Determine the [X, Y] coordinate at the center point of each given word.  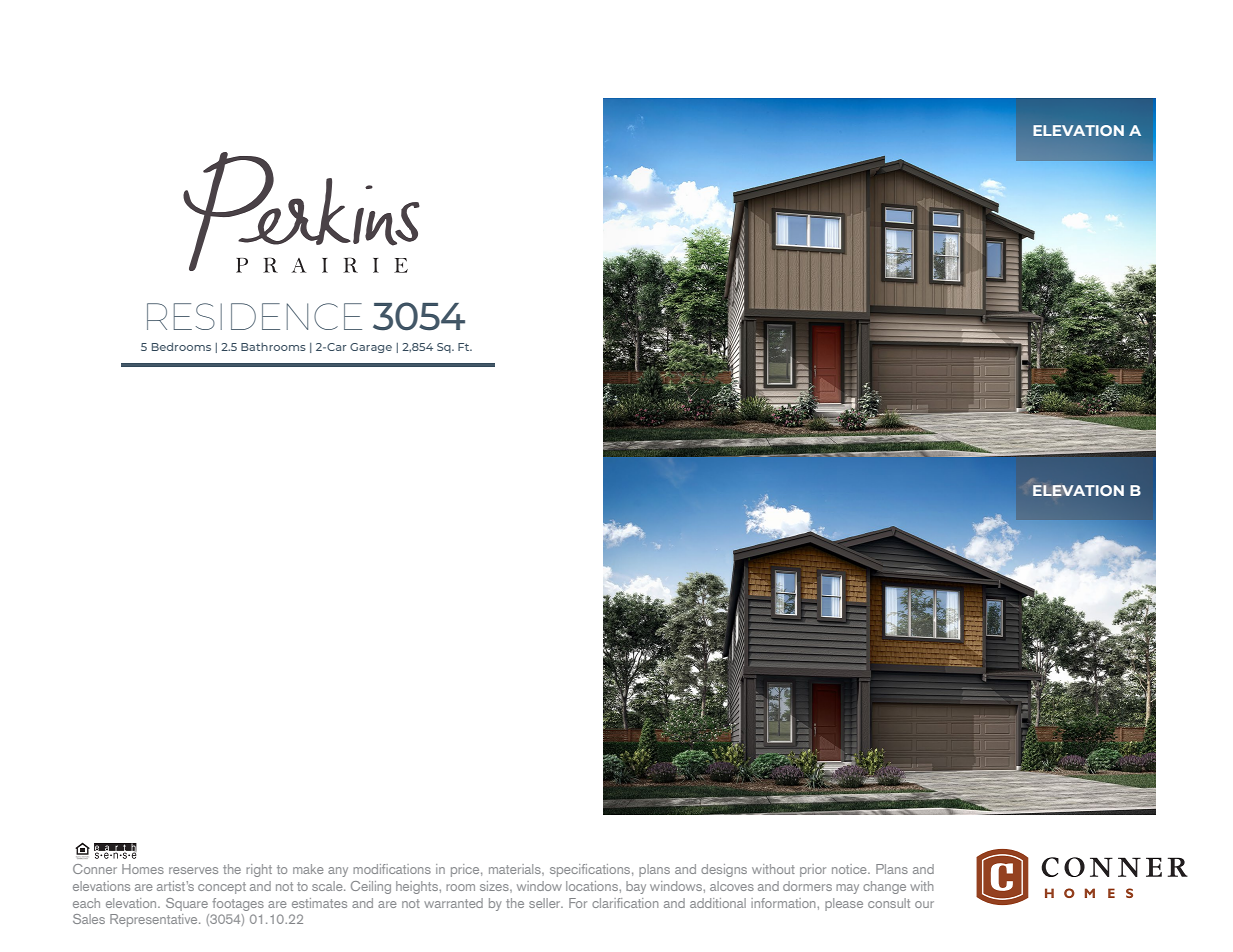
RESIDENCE [254, 316]
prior [813, 870]
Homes [143, 869]
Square [187, 904]
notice [850, 869]
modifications [392, 869]
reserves [193, 870]
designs [724, 870]
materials [516, 869]
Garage [371, 348]
